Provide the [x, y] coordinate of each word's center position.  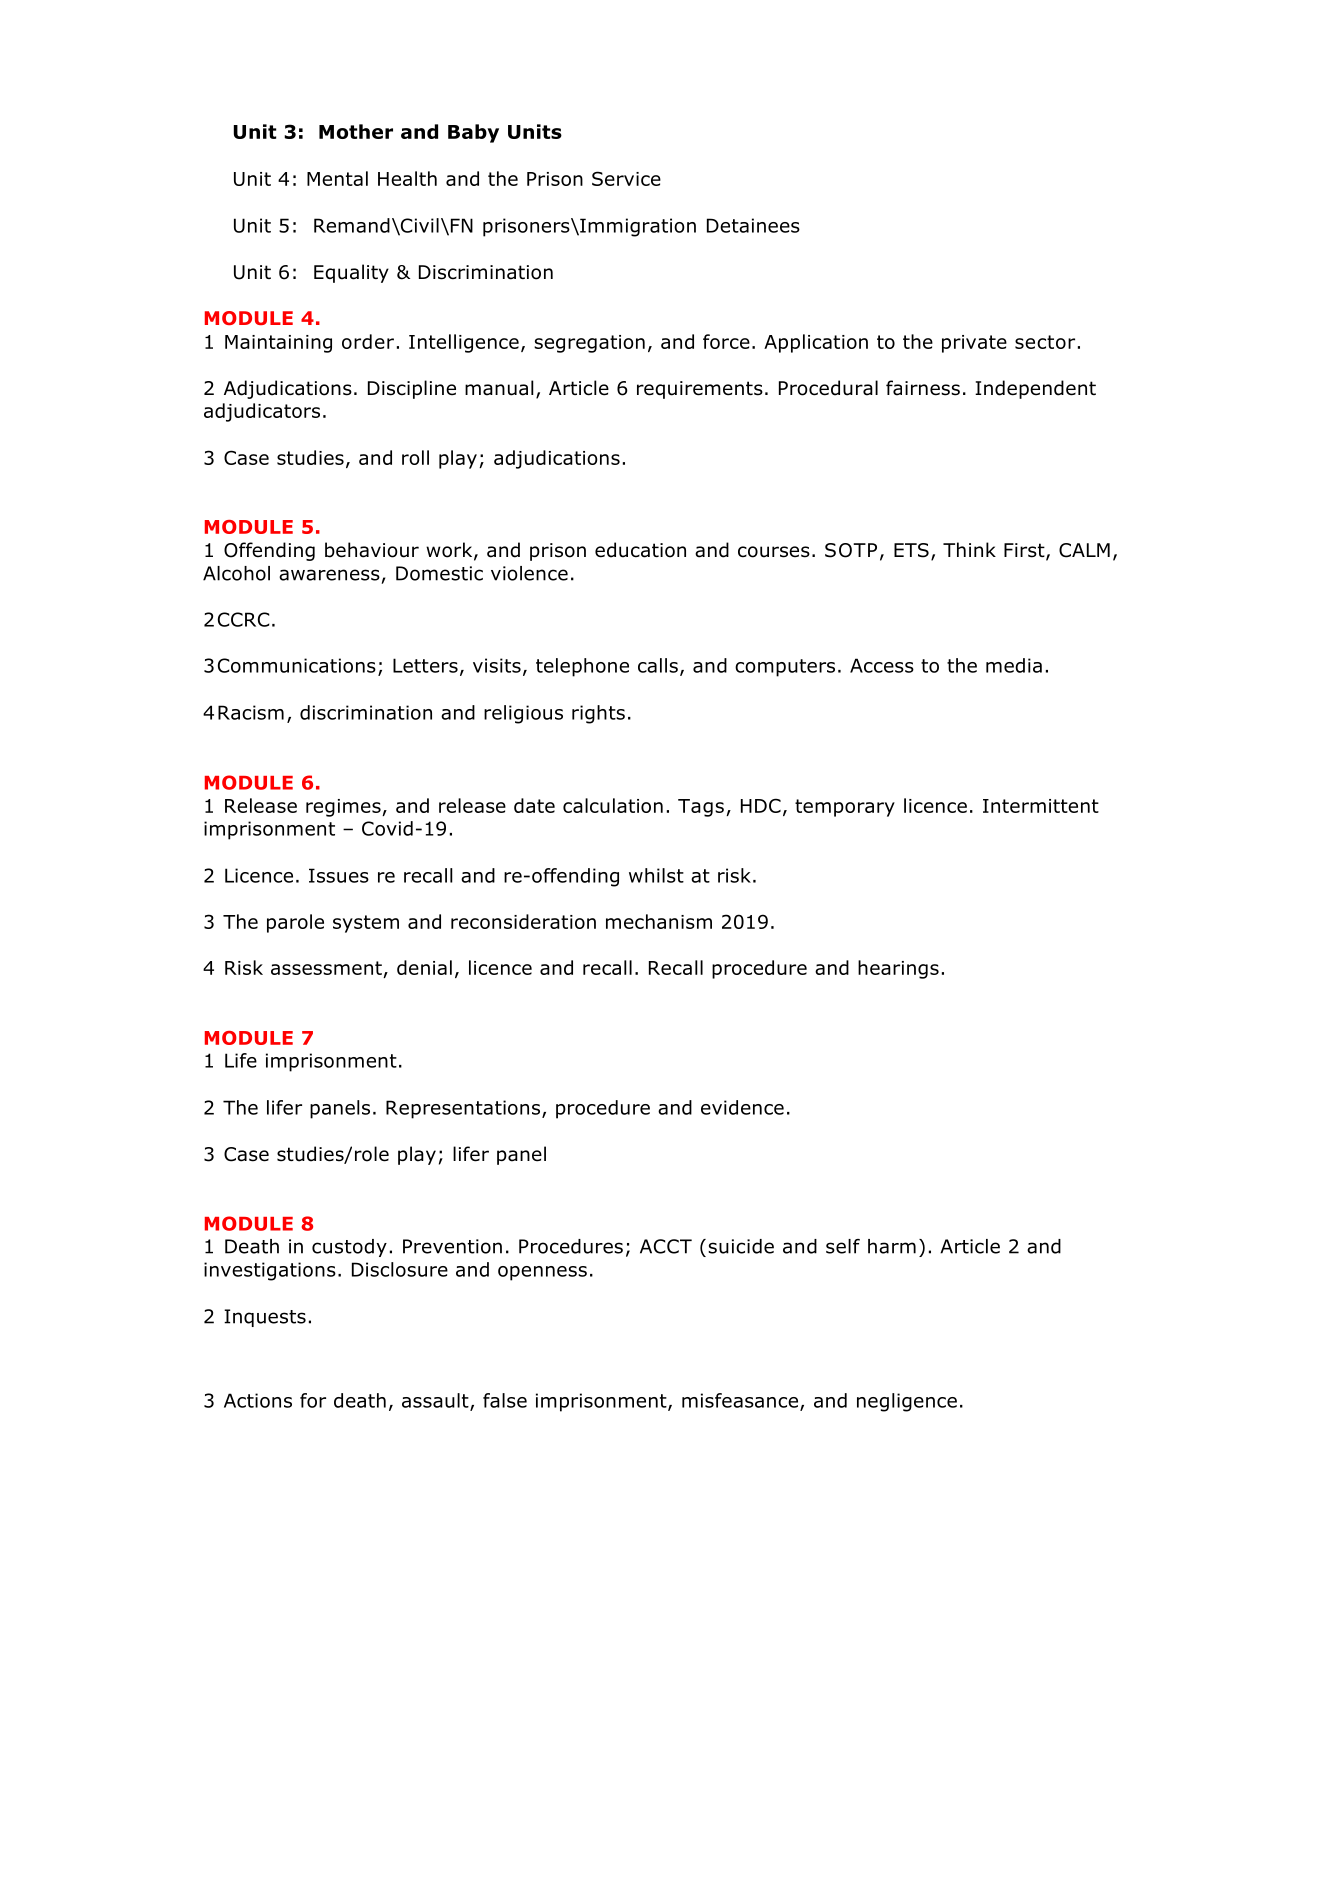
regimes [344, 808]
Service [626, 178]
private [974, 344]
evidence [742, 1107]
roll [415, 457]
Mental [337, 178]
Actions [258, 1400]
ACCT [666, 1246]
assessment [326, 968]
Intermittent [1041, 806]
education [640, 550]
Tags [701, 808]
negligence [907, 1402]
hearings [898, 969]
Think [969, 549]
